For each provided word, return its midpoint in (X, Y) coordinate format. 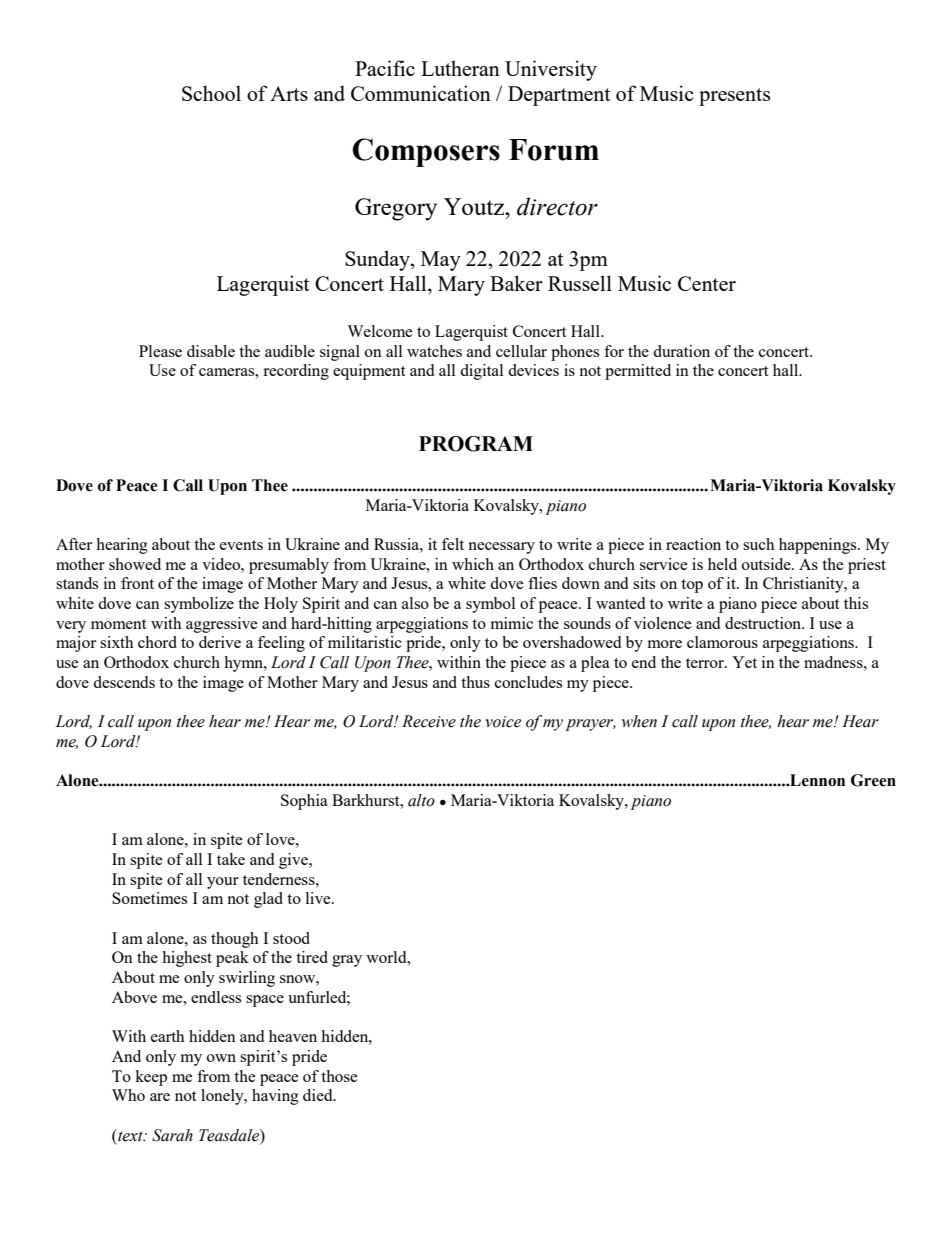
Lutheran (460, 68)
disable (211, 351)
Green (873, 780)
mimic (512, 623)
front (137, 583)
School (211, 93)
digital (481, 372)
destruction (764, 623)
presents (734, 97)
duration (681, 351)
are (160, 1097)
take (231, 859)
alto (421, 800)
